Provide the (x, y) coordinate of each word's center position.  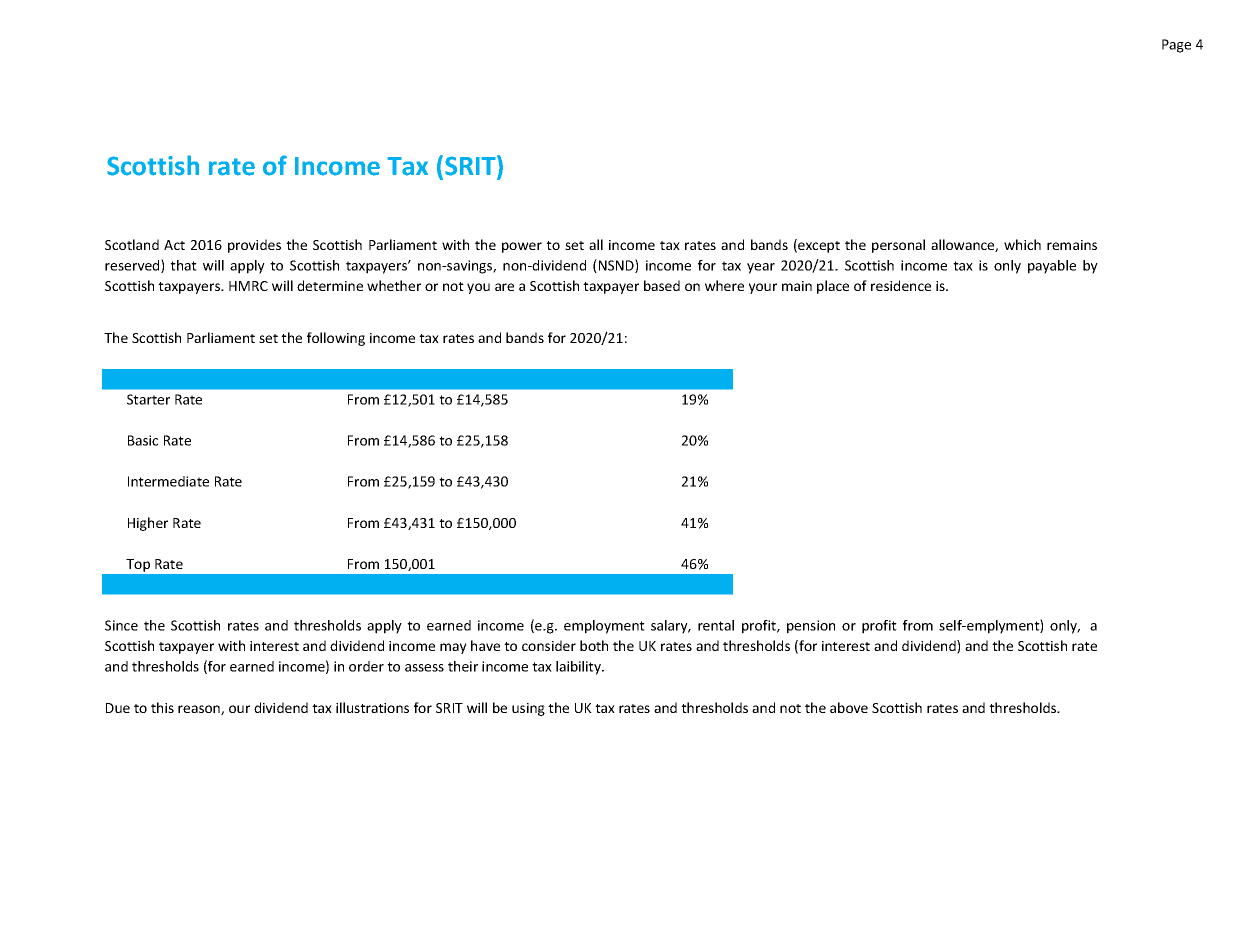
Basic (143, 440)
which (1022, 244)
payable (1052, 267)
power (522, 247)
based (662, 285)
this (162, 707)
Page (1176, 46)
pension (811, 627)
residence (901, 285)
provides (254, 246)
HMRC (248, 286)
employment (604, 627)
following (336, 339)
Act (174, 245)
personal (898, 246)
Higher (148, 524)
